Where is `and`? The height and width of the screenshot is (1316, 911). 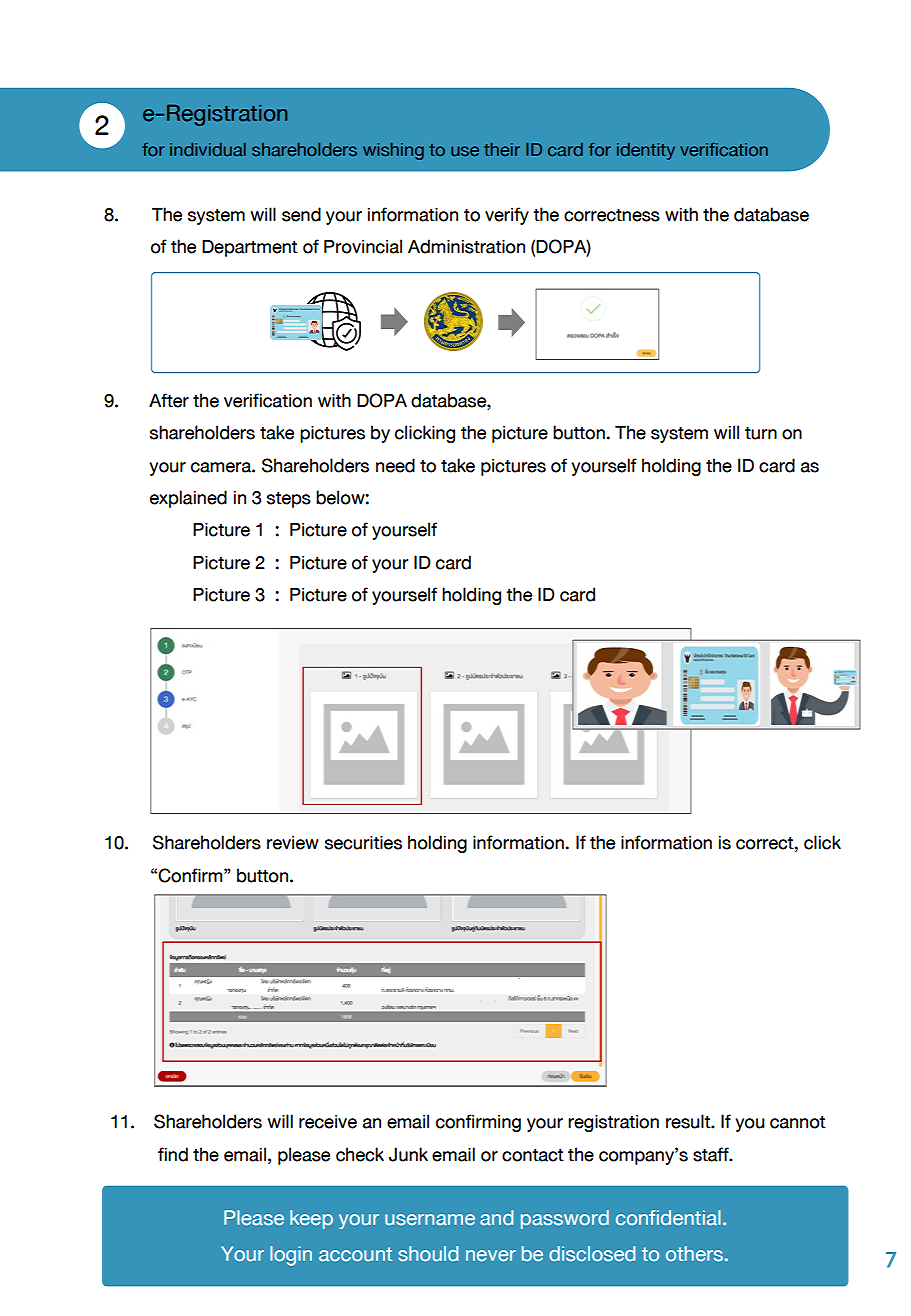 and is located at coordinates (496, 1218).
